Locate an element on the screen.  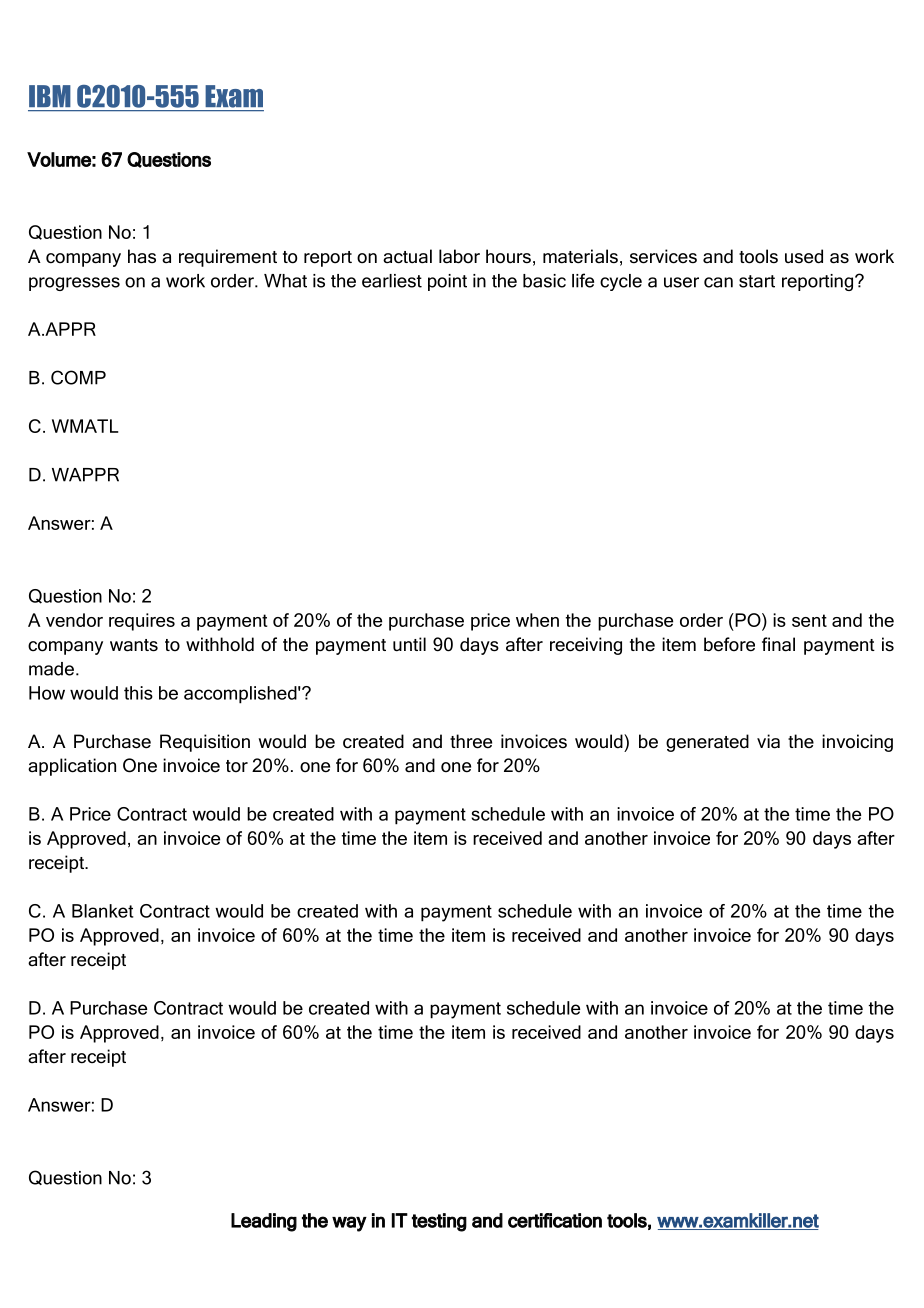
wants is located at coordinates (134, 645).
